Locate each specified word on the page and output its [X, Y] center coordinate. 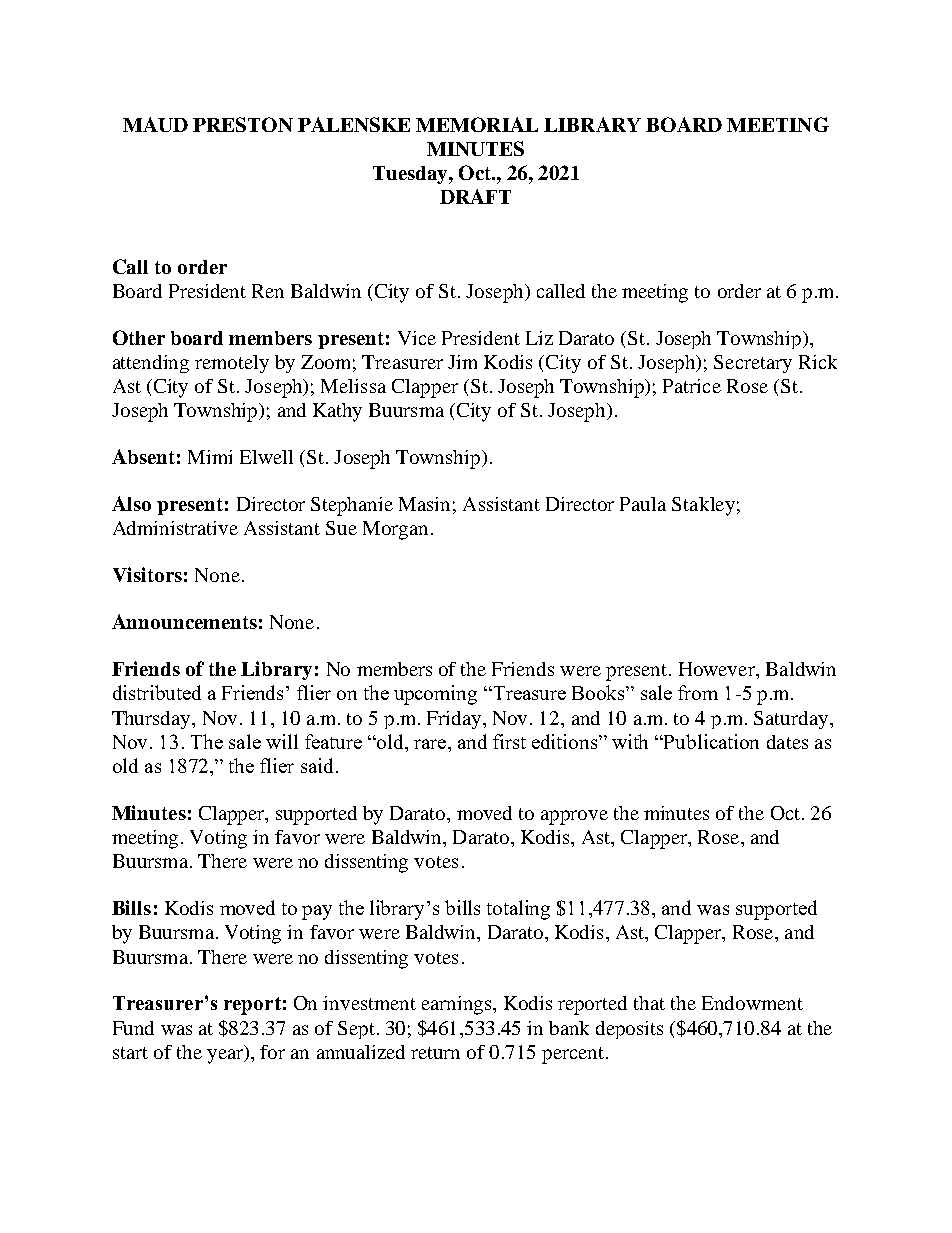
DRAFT [475, 196]
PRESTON [243, 124]
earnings [458, 1005]
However [718, 669]
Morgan [395, 530]
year [226, 1056]
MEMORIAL [477, 124]
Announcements [184, 621]
